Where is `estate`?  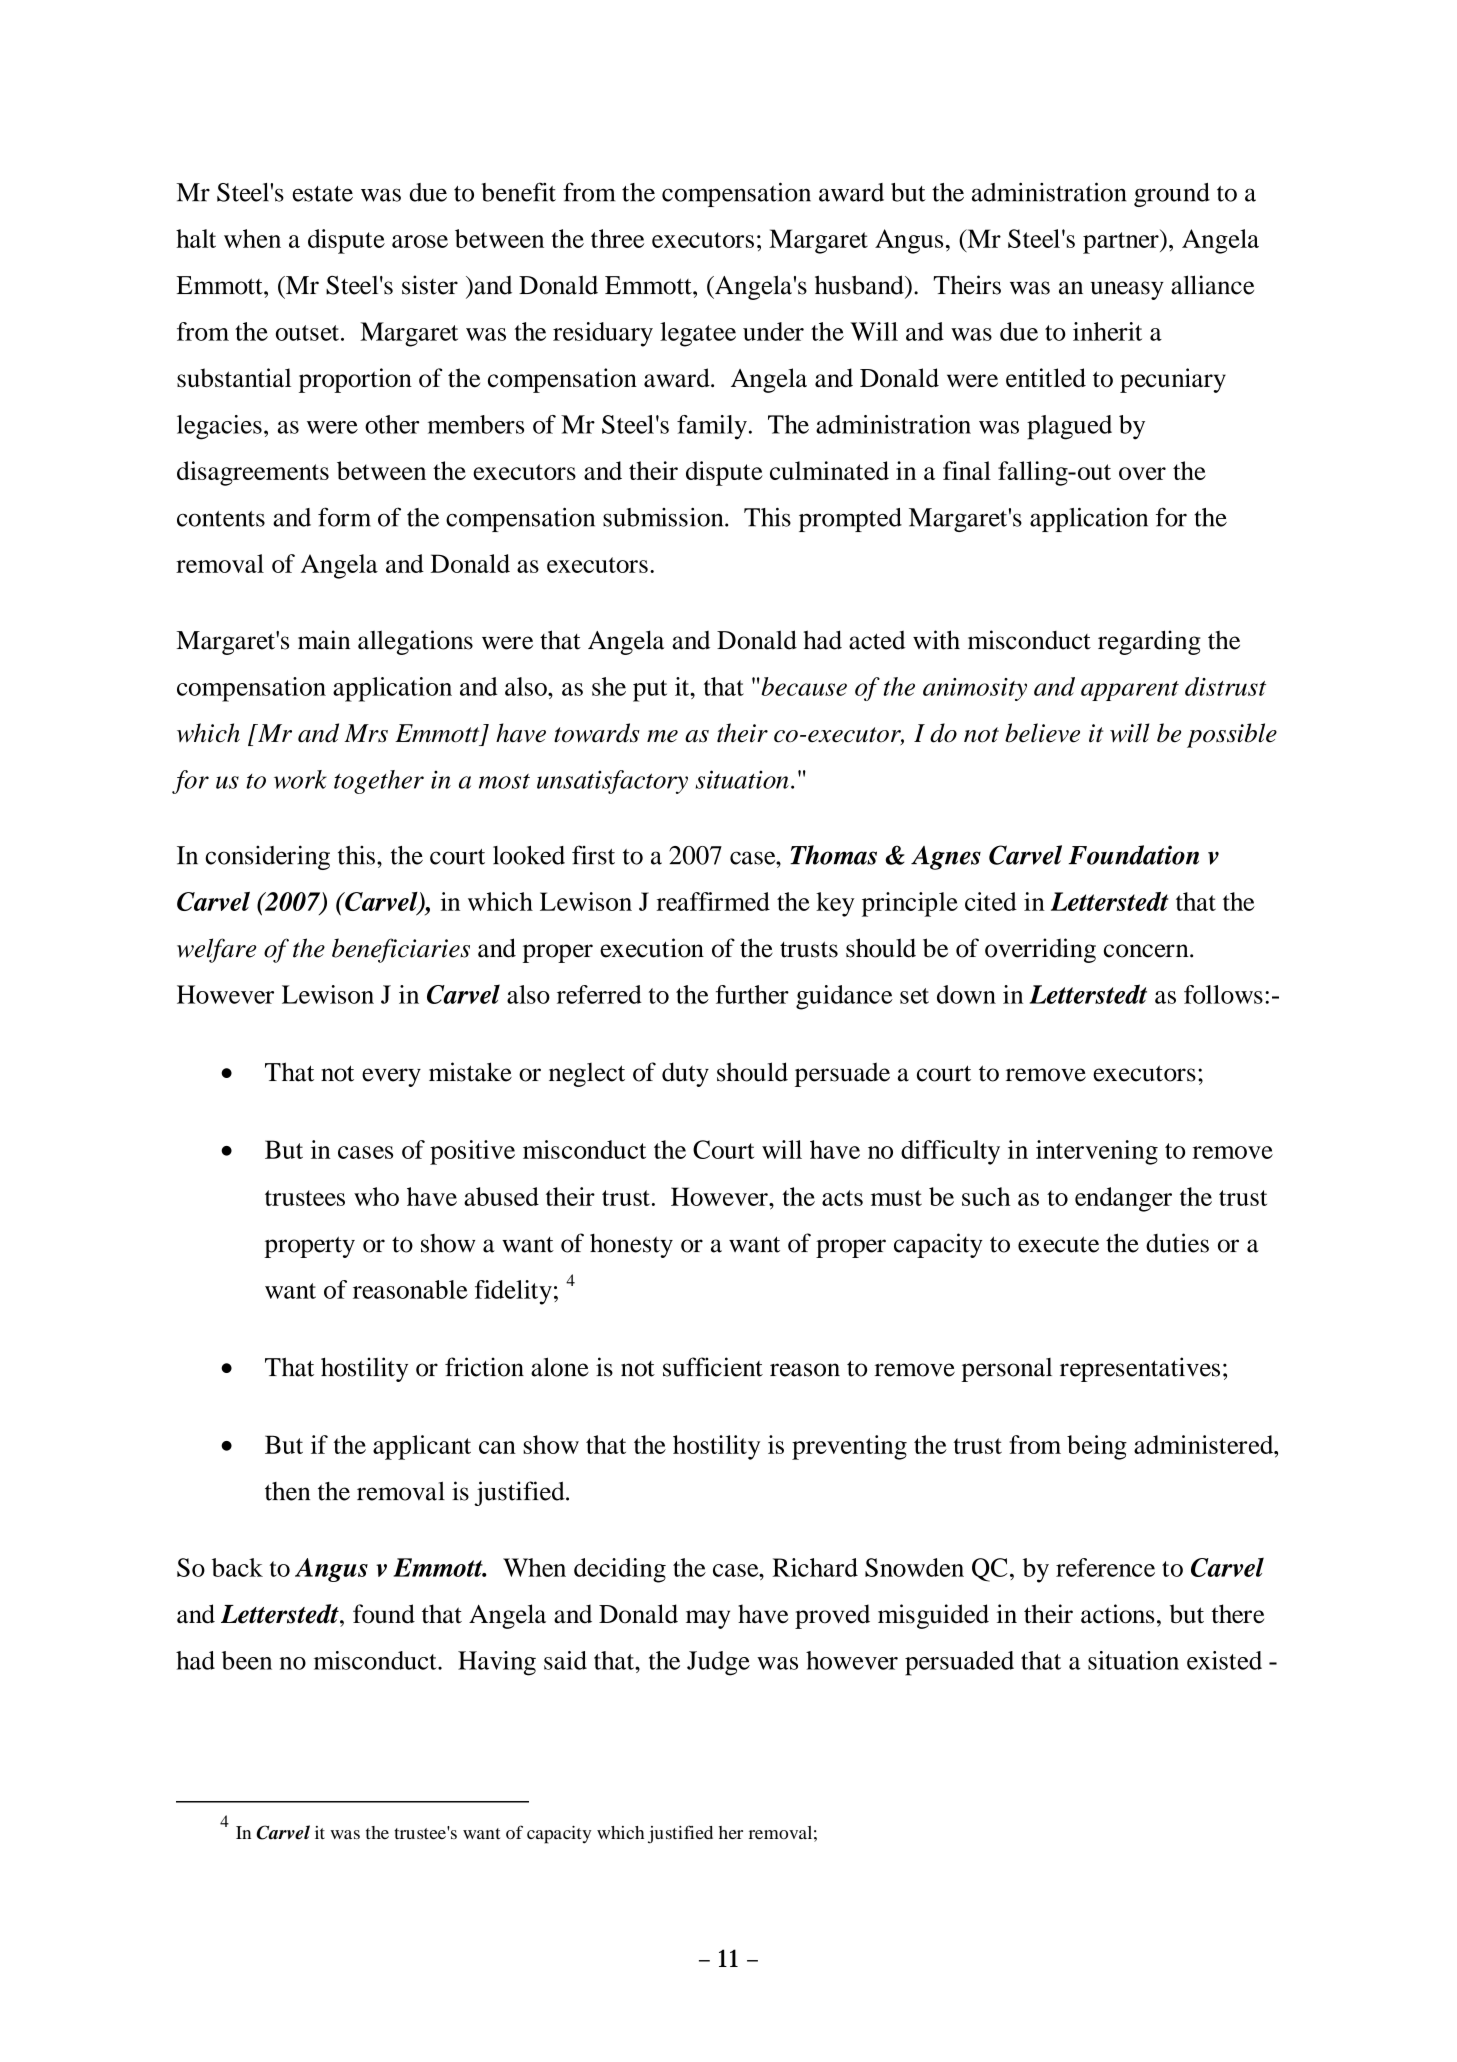
estate is located at coordinates (323, 194).
